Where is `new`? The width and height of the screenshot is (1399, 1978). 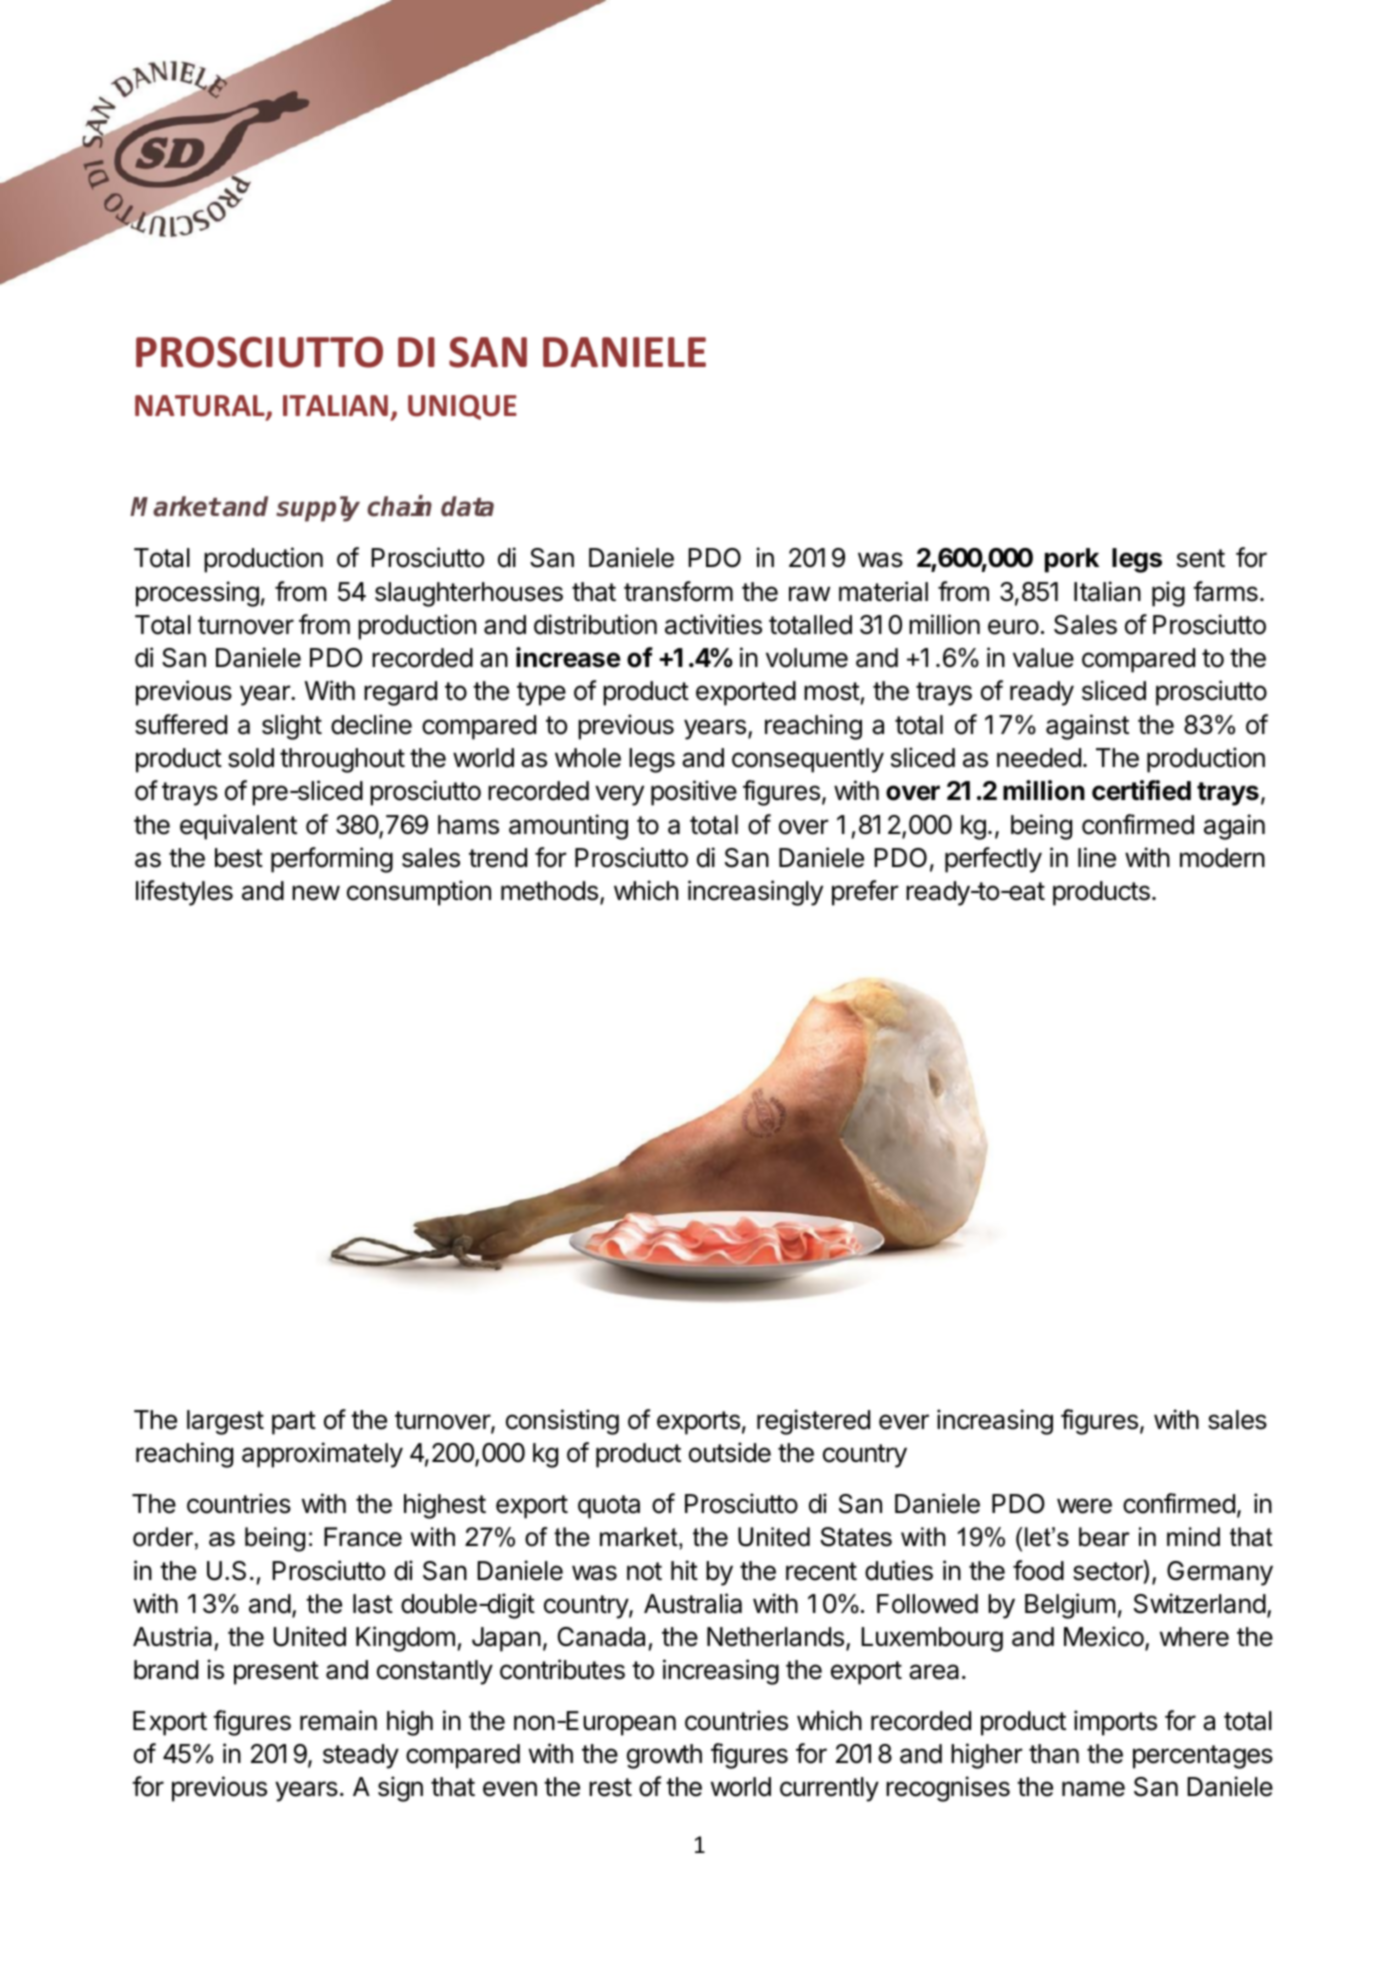 new is located at coordinates (316, 893).
